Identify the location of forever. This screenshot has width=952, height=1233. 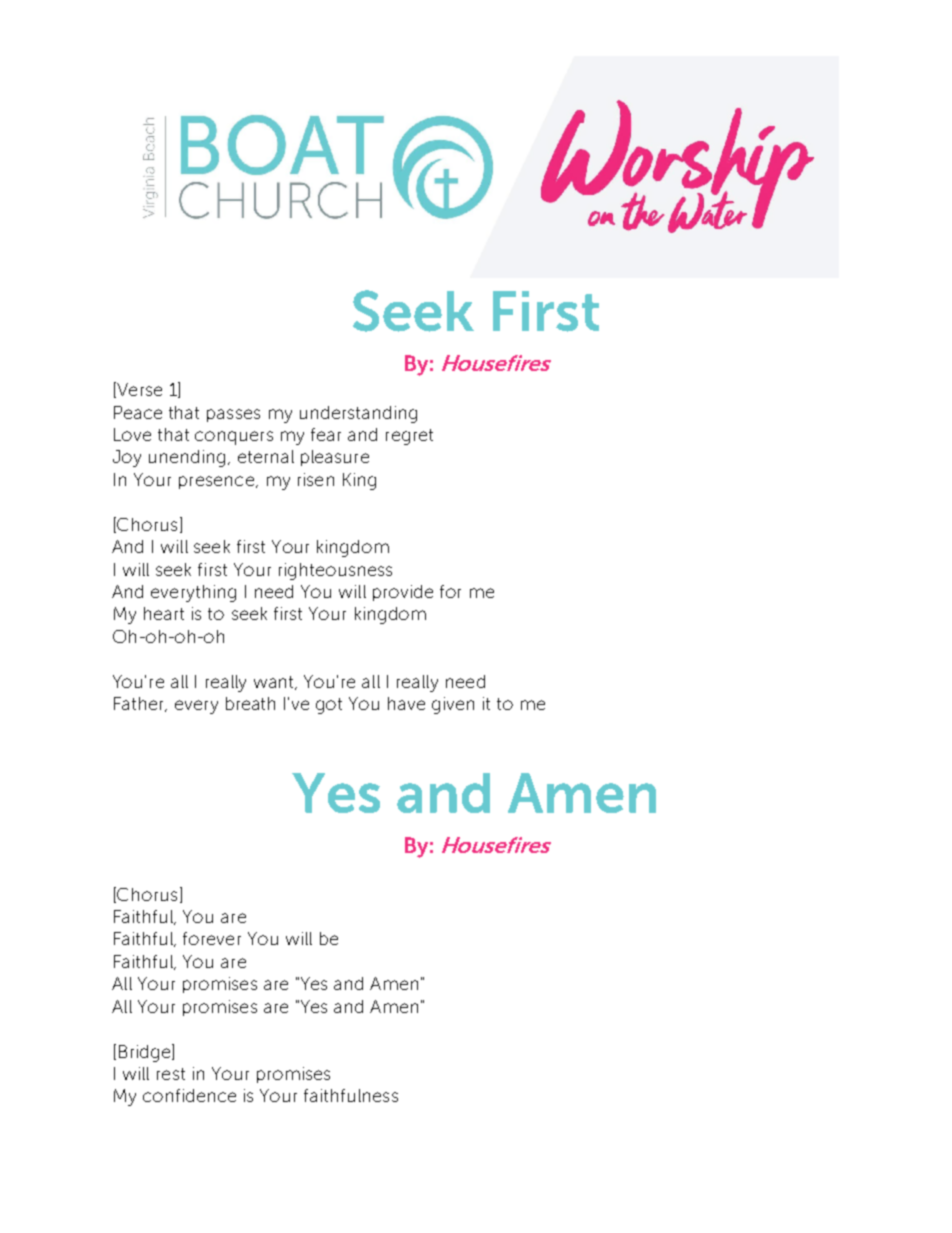
(212, 938).
